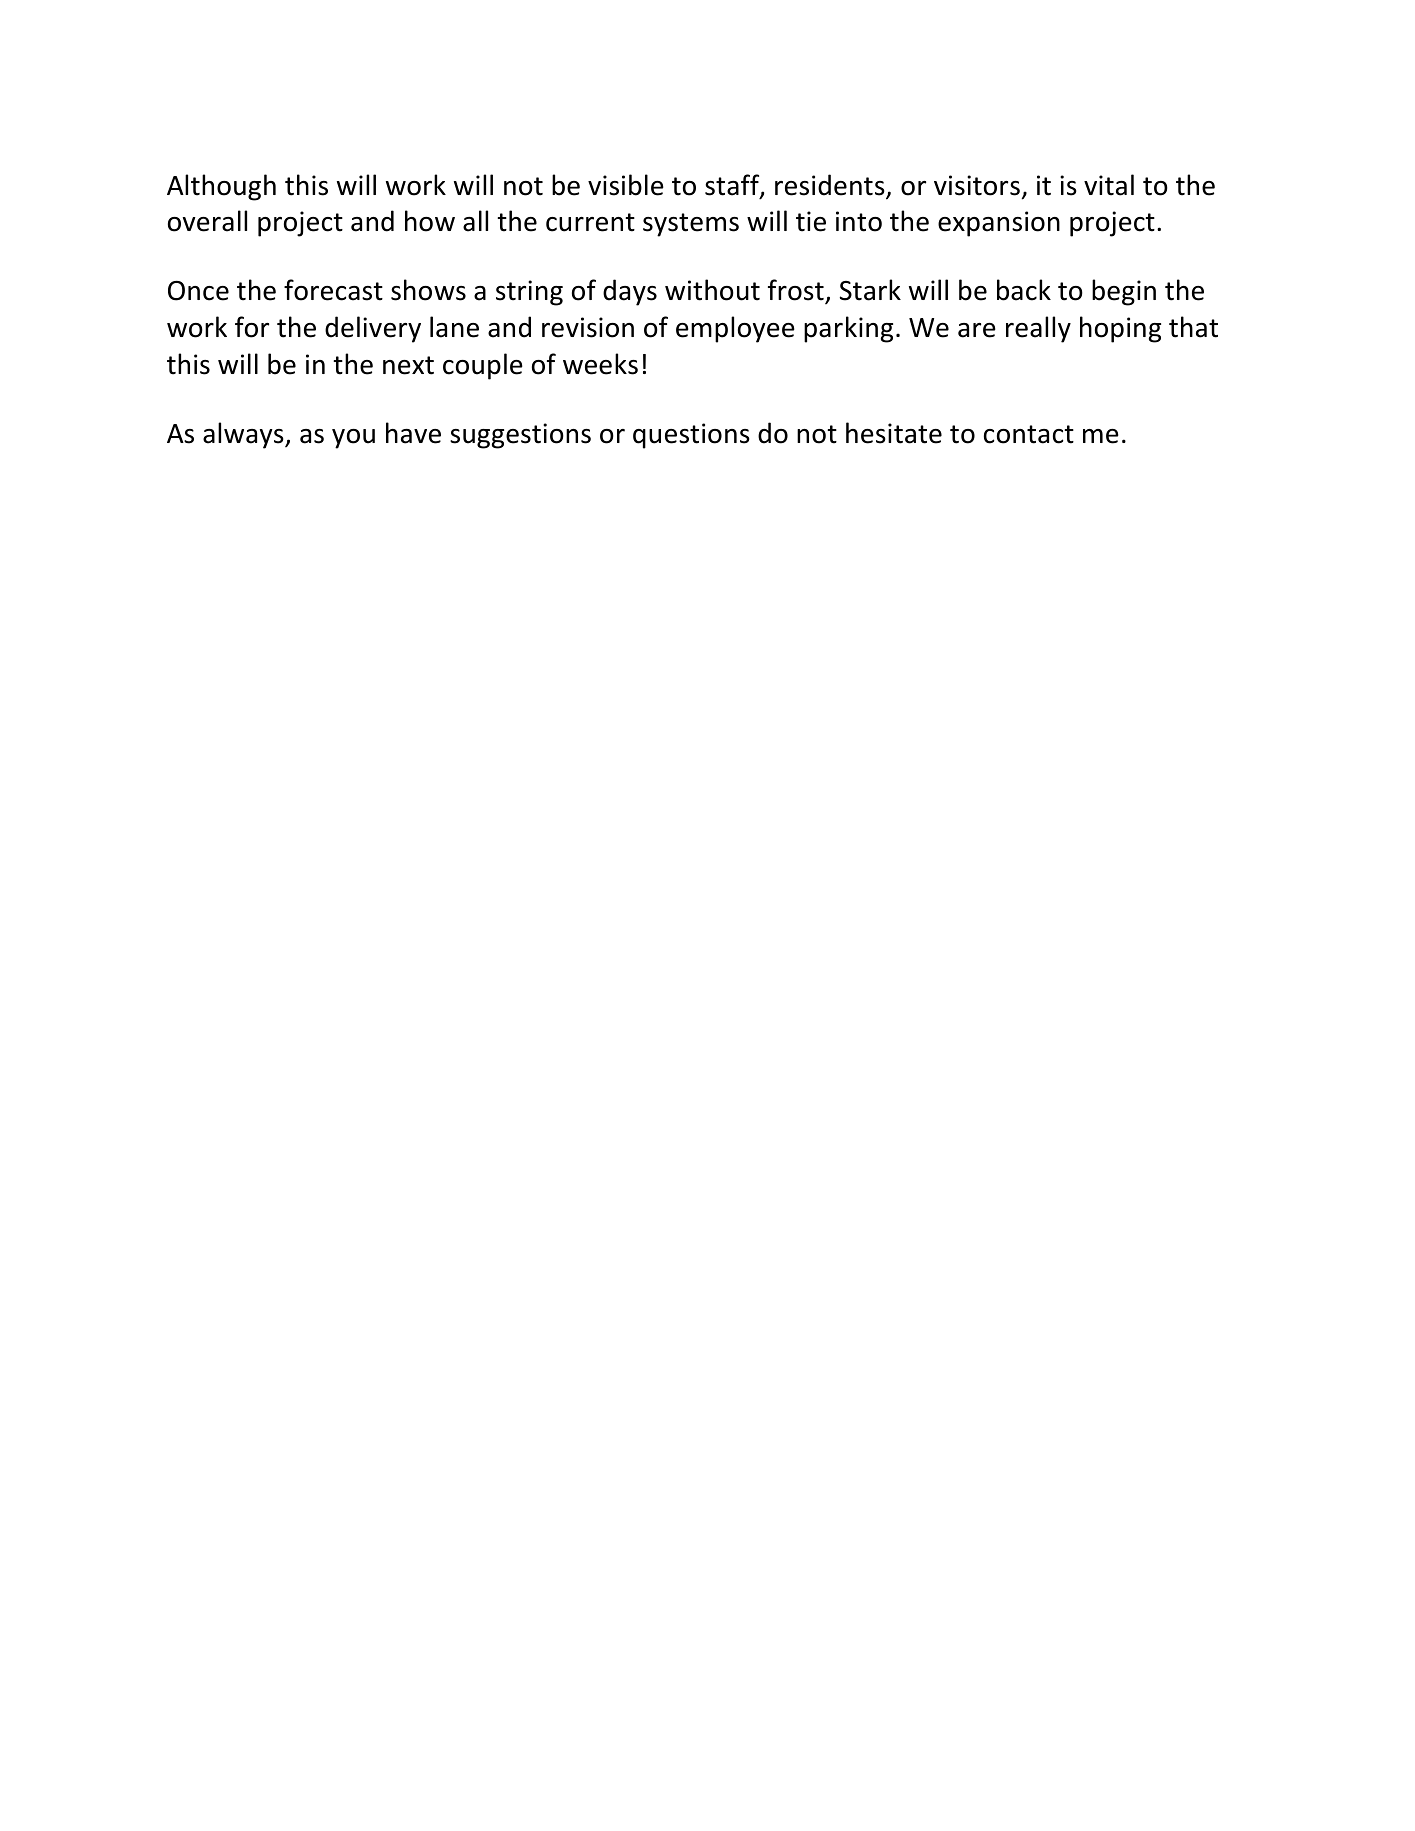 This document has width=1415, height=1831. I want to click on expansion, so click(999, 224).
